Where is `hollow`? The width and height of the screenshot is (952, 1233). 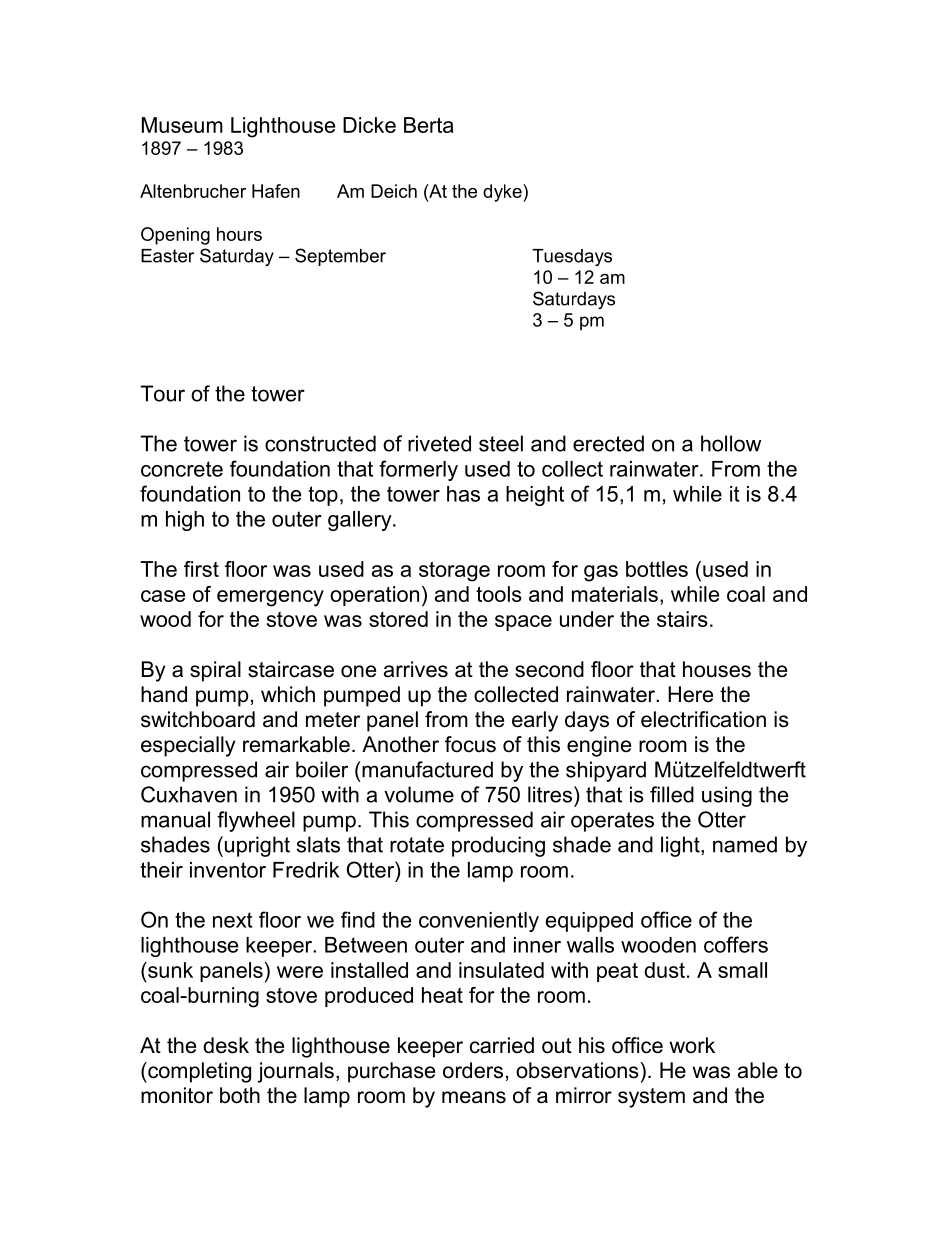
hollow is located at coordinates (731, 443).
